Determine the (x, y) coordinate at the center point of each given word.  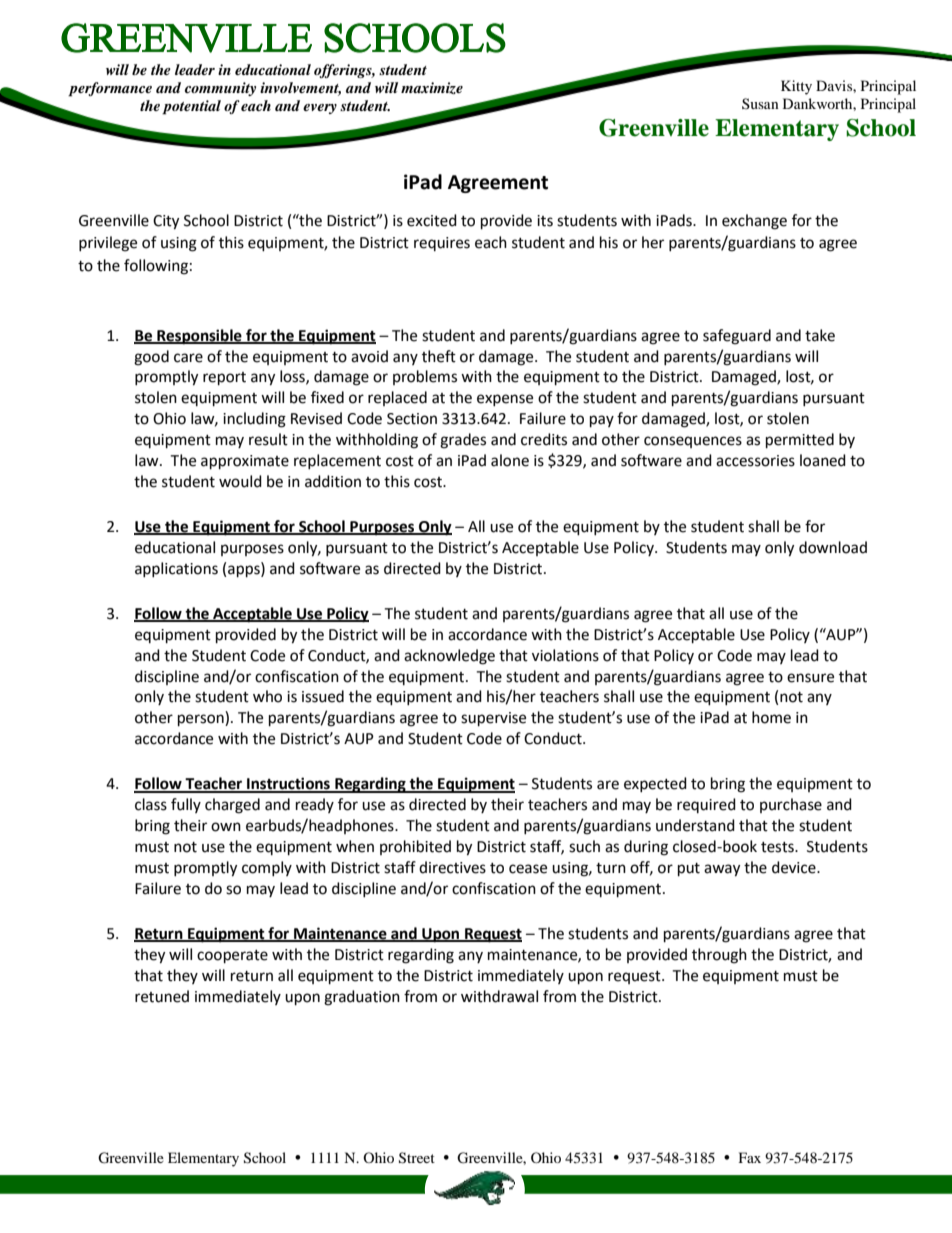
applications (176, 569)
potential (191, 107)
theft (439, 356)
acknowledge (449, 657)
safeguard (737, 337)
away (722, 870)
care (188, 358)
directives (452, 867)
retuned (162, 996)
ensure (810, 678)
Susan (760, 103)
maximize (432, 88)
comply (267, 868)
